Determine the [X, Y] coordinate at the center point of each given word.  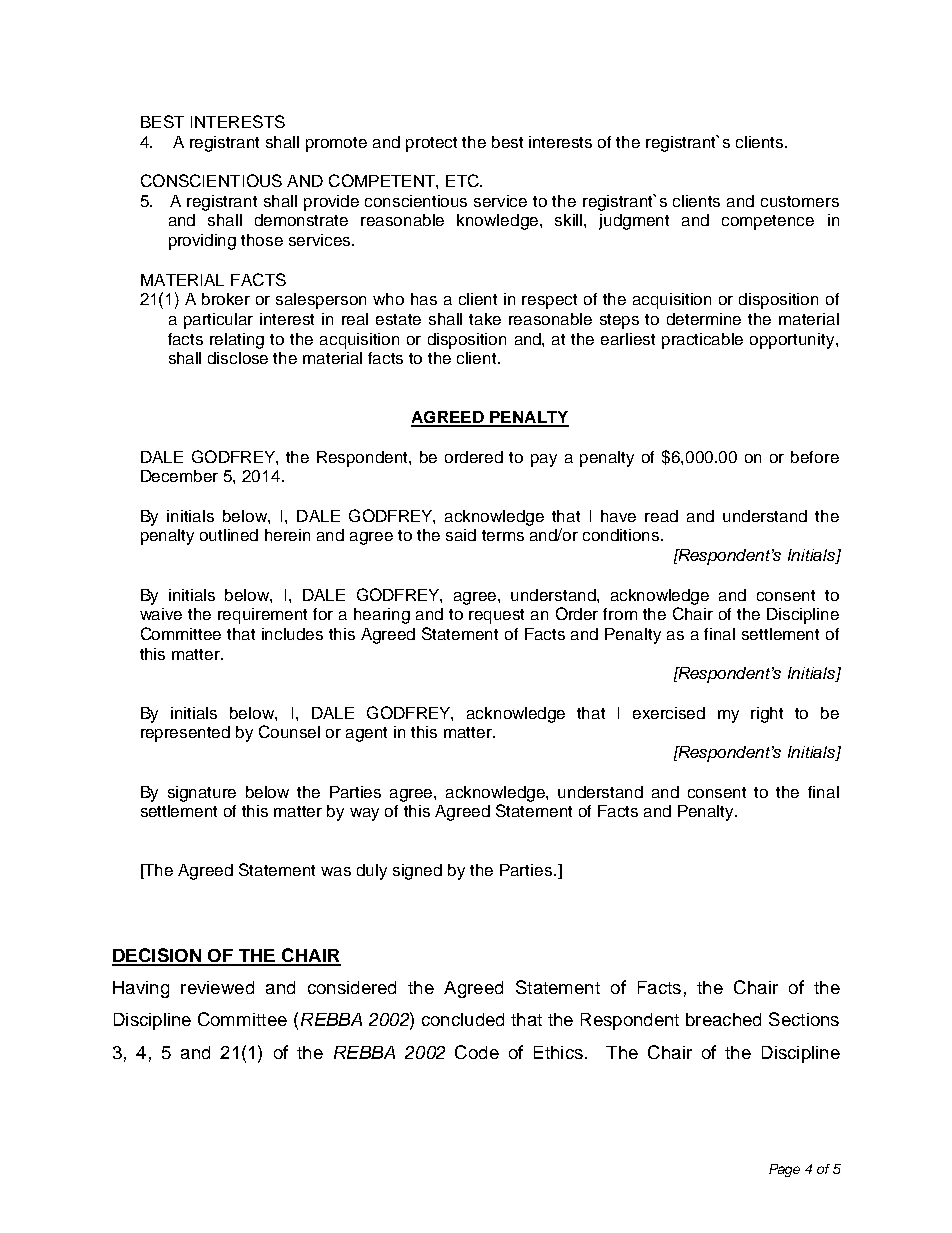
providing [202, 242]
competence [768, 222]
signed [417, 872]
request [496, 616]
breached [723, 1019]
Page [784, 1170]
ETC [463, 180]
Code [477, 1052]
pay [544, 460]
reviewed [217, 987]
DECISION [157, 956]
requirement [262, 616]
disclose [238, 358]
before [815, 457]
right [767, 715]
